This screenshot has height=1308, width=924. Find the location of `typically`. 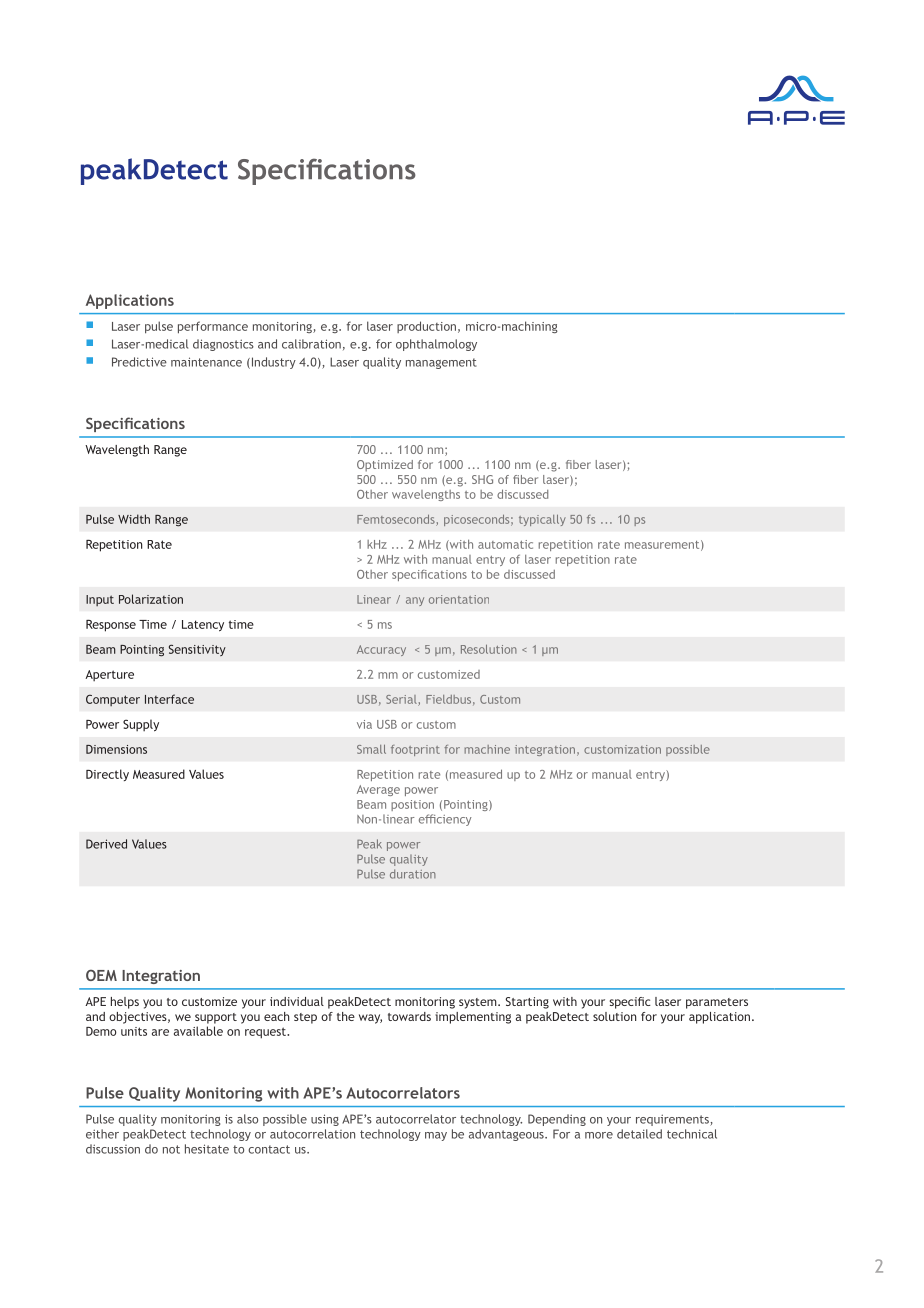

typically is located at coordinates (542, 520).
